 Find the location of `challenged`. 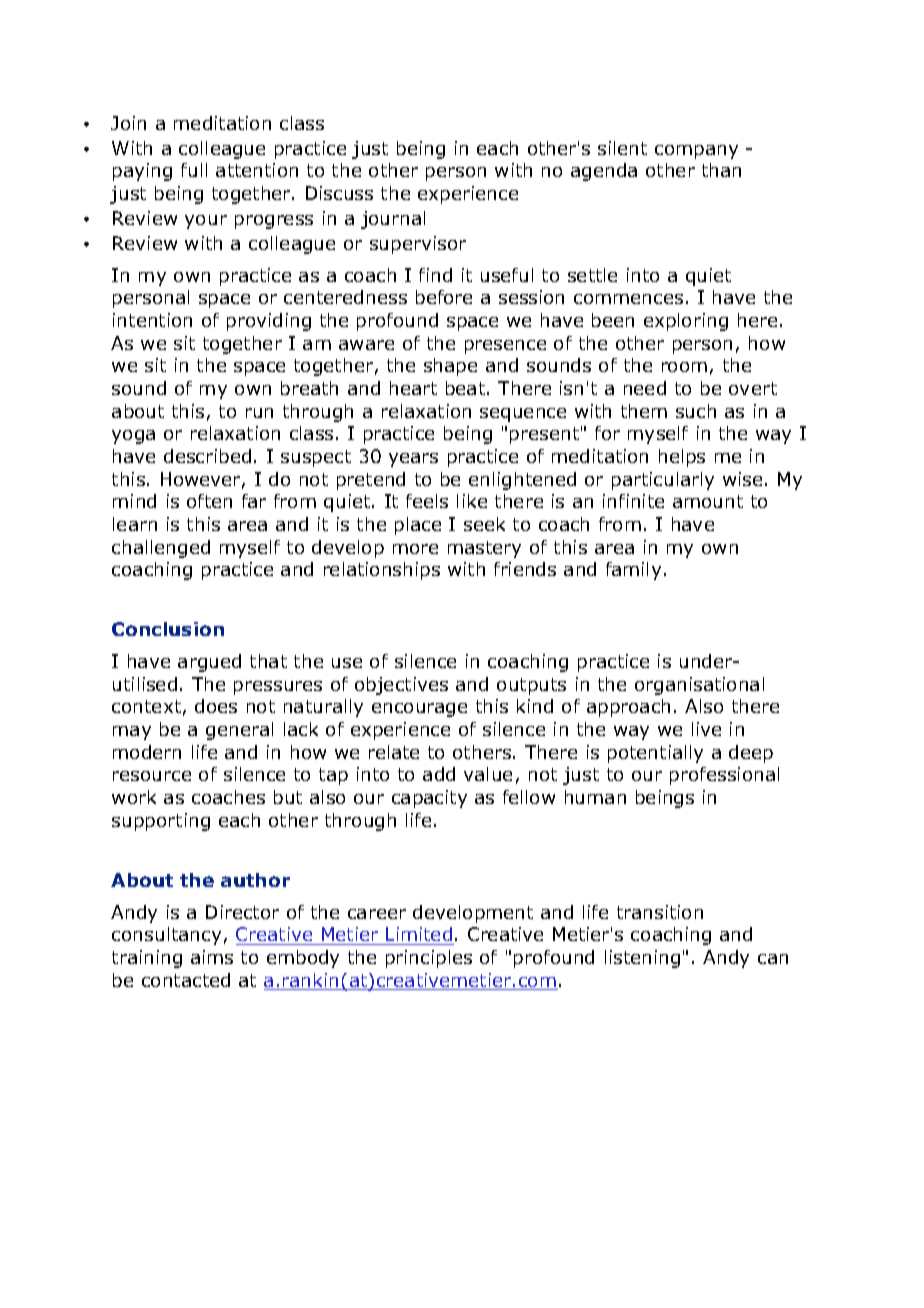

challenged is located at coordinates (161, 549).
